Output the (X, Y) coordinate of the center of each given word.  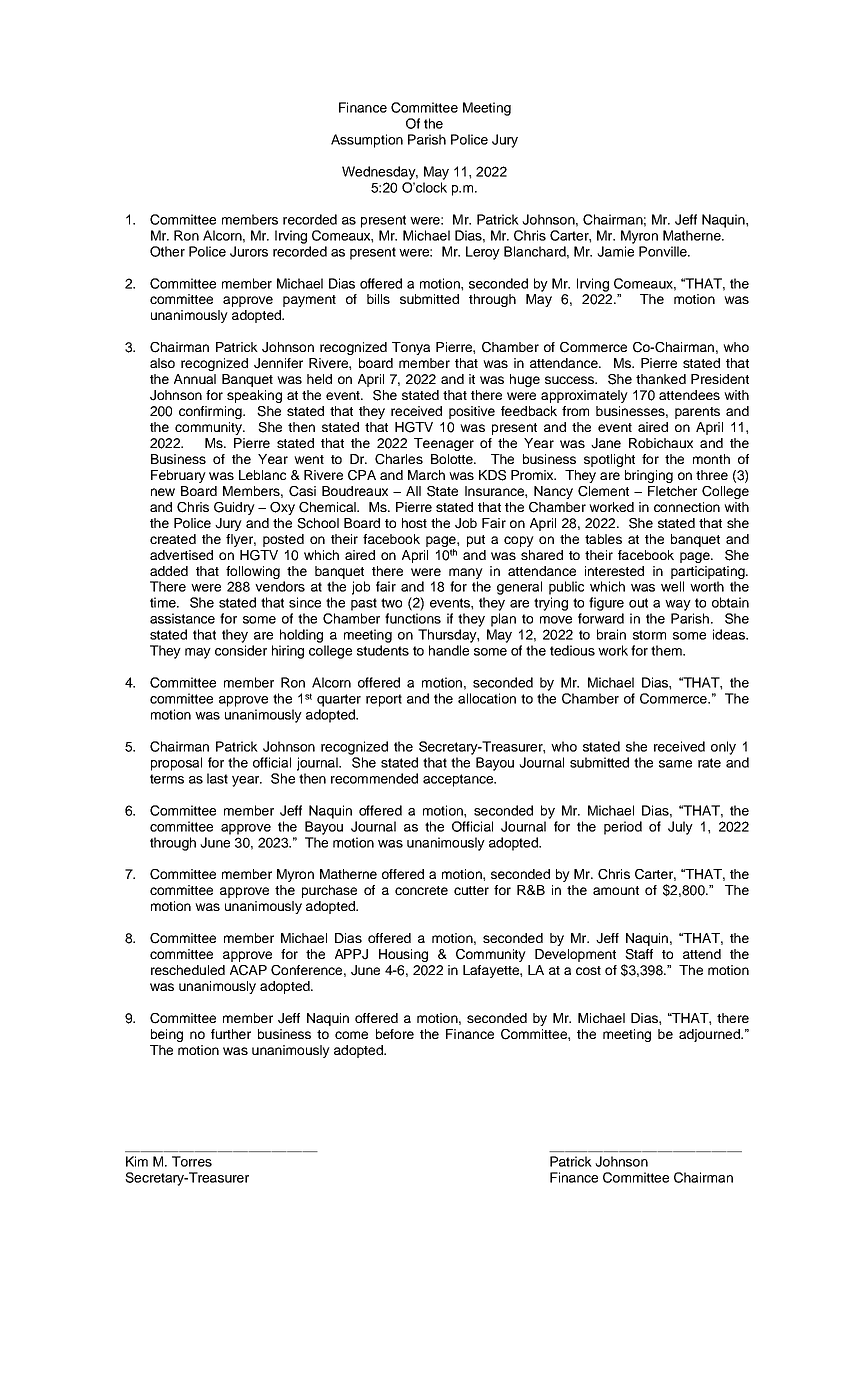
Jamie (615, 251)
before (395, 1034)
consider (241, 650)
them (667, 650)
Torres (192, 1161)
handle (449, 650)
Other (167, 251)
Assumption (367, 141)
